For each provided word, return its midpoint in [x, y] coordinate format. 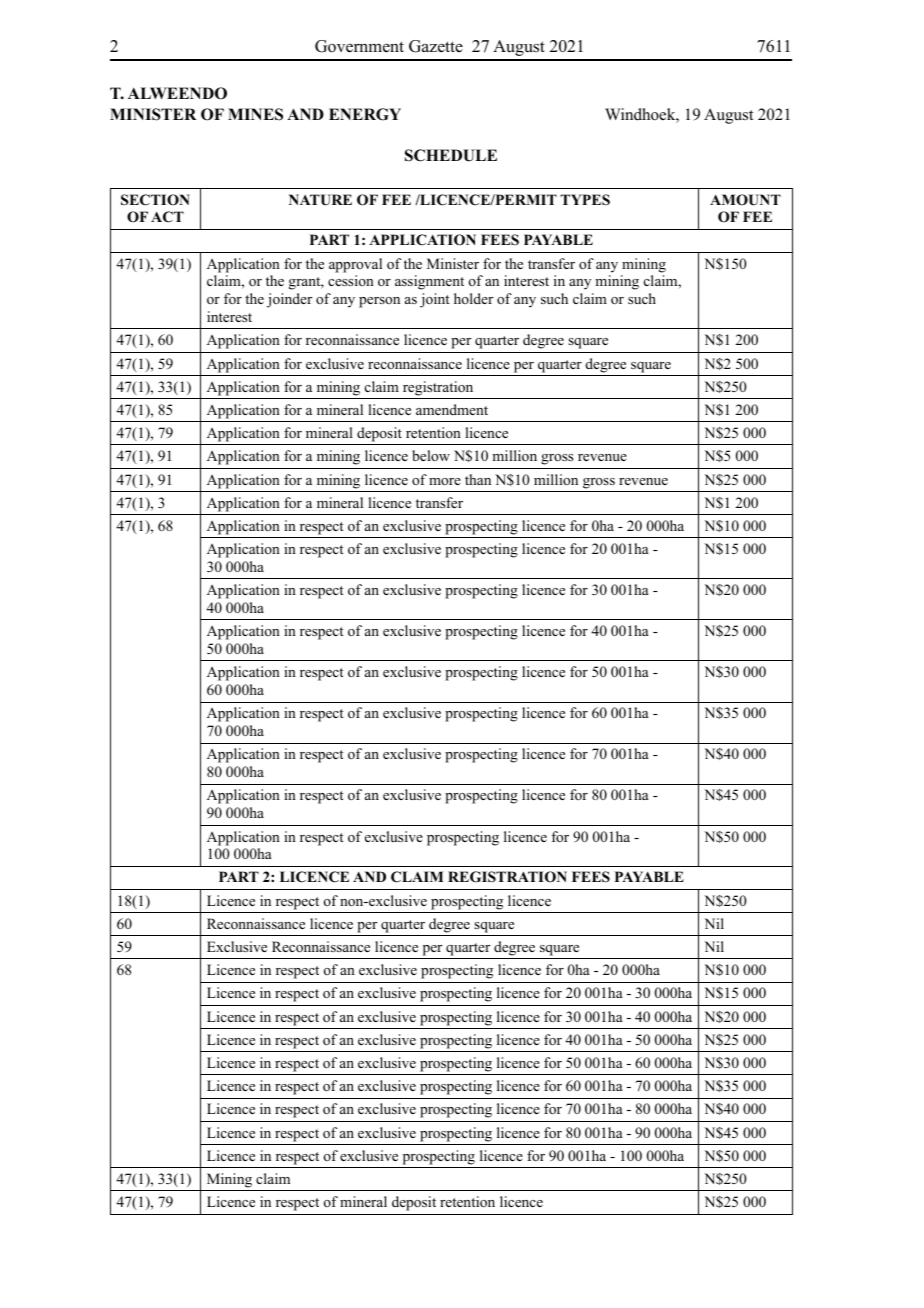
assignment [429, 282]
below [431, 455]
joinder [289, 300]
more [445, 481]
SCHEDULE [451, 155]
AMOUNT [745, 200]
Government [359, 46]
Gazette [436, 46]
